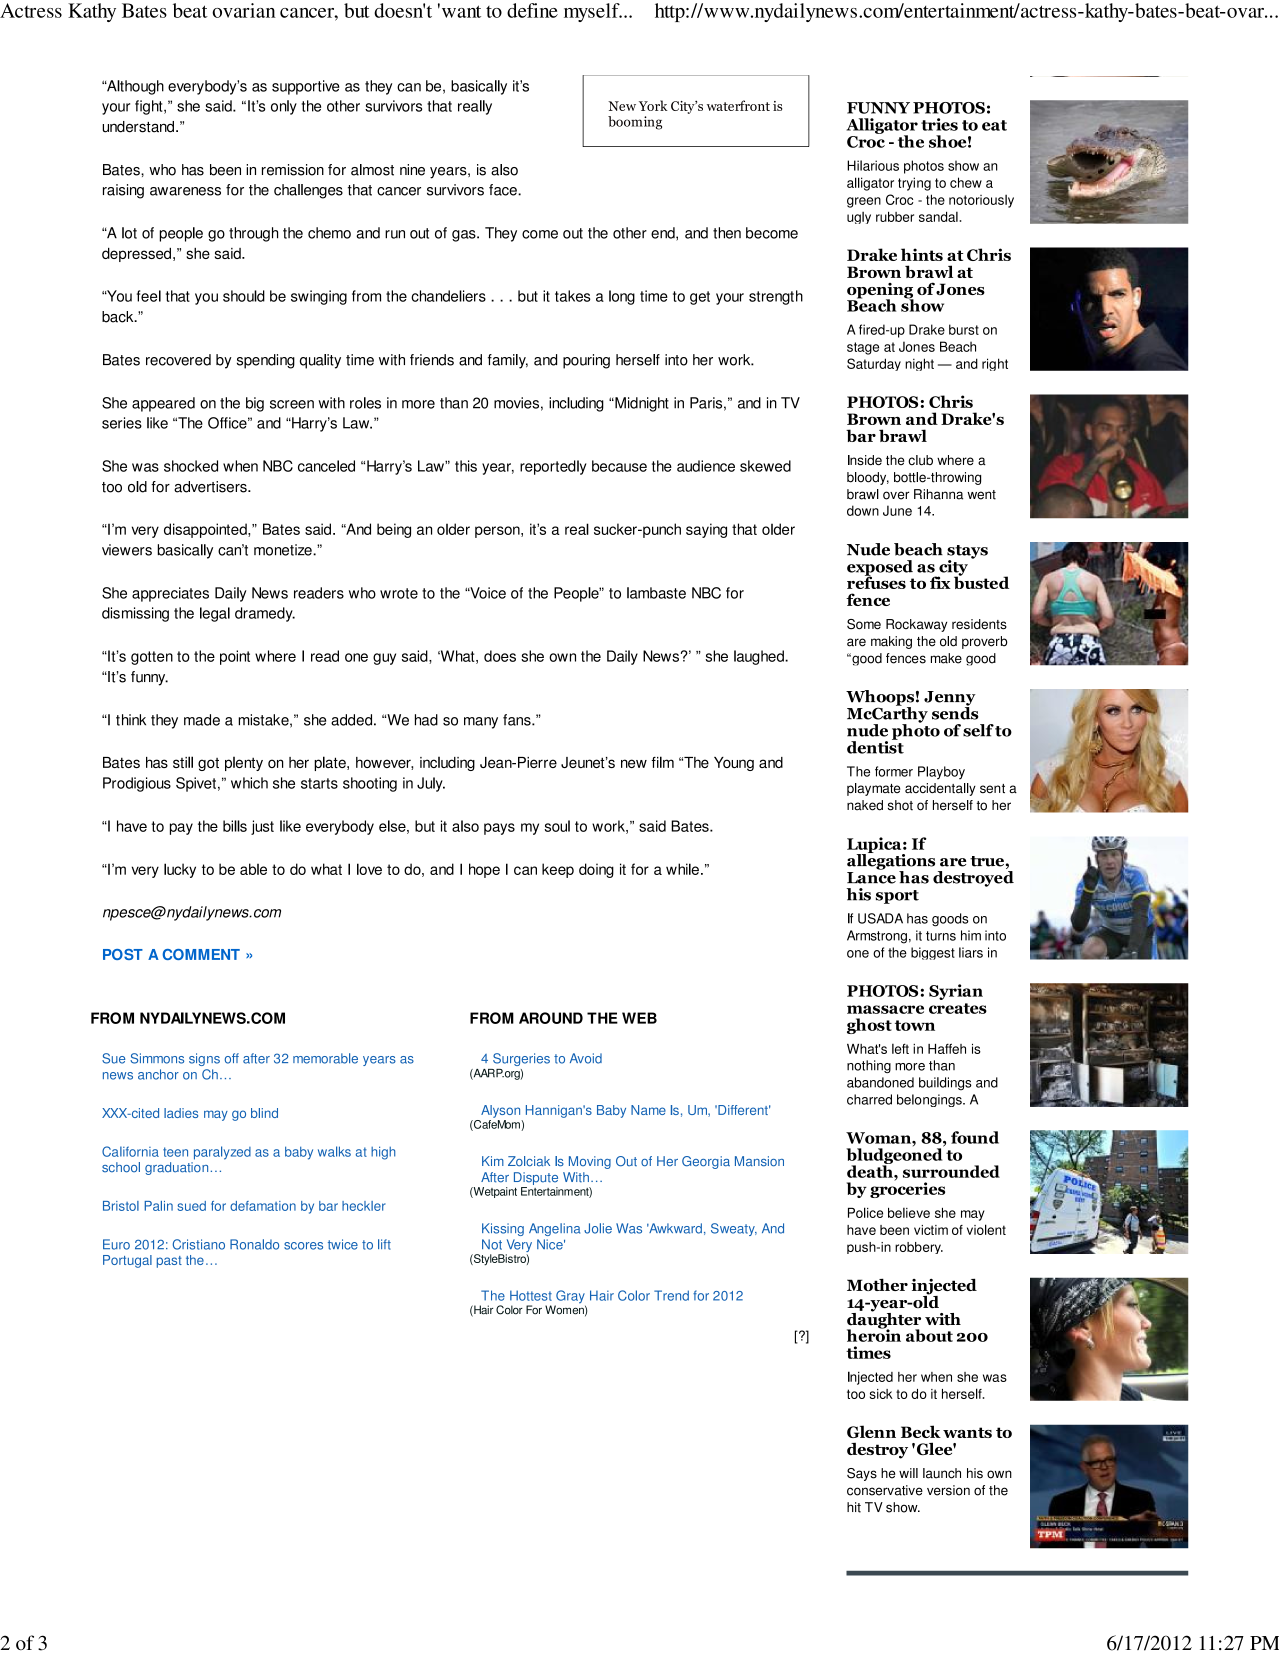 The height and width of the page is (1655, 1279). What do you see at coordinates (532, 10) in the page?
I see `define` at bounding box center [532, 10].
